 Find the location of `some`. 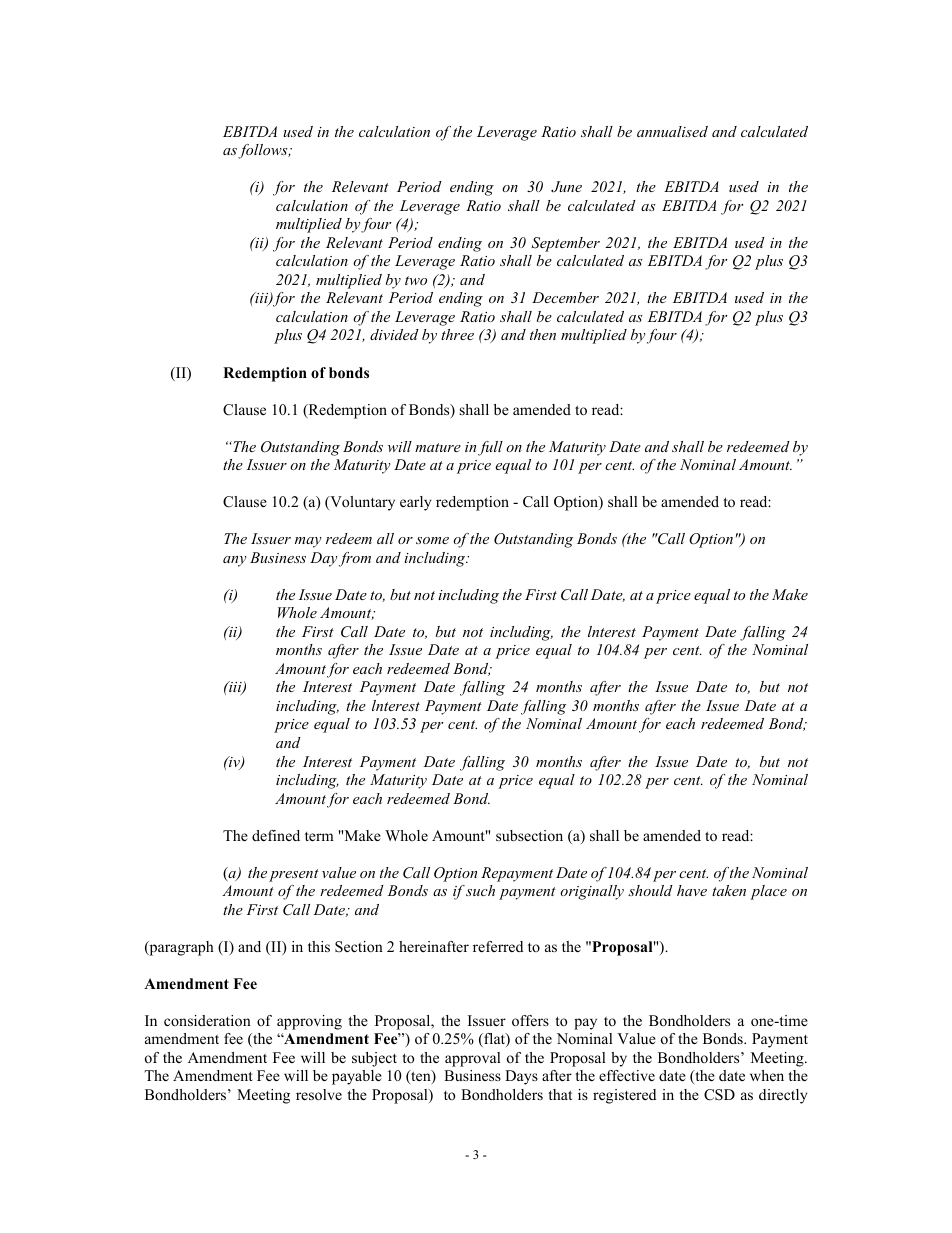

some is located at coordinates (432, 540).
